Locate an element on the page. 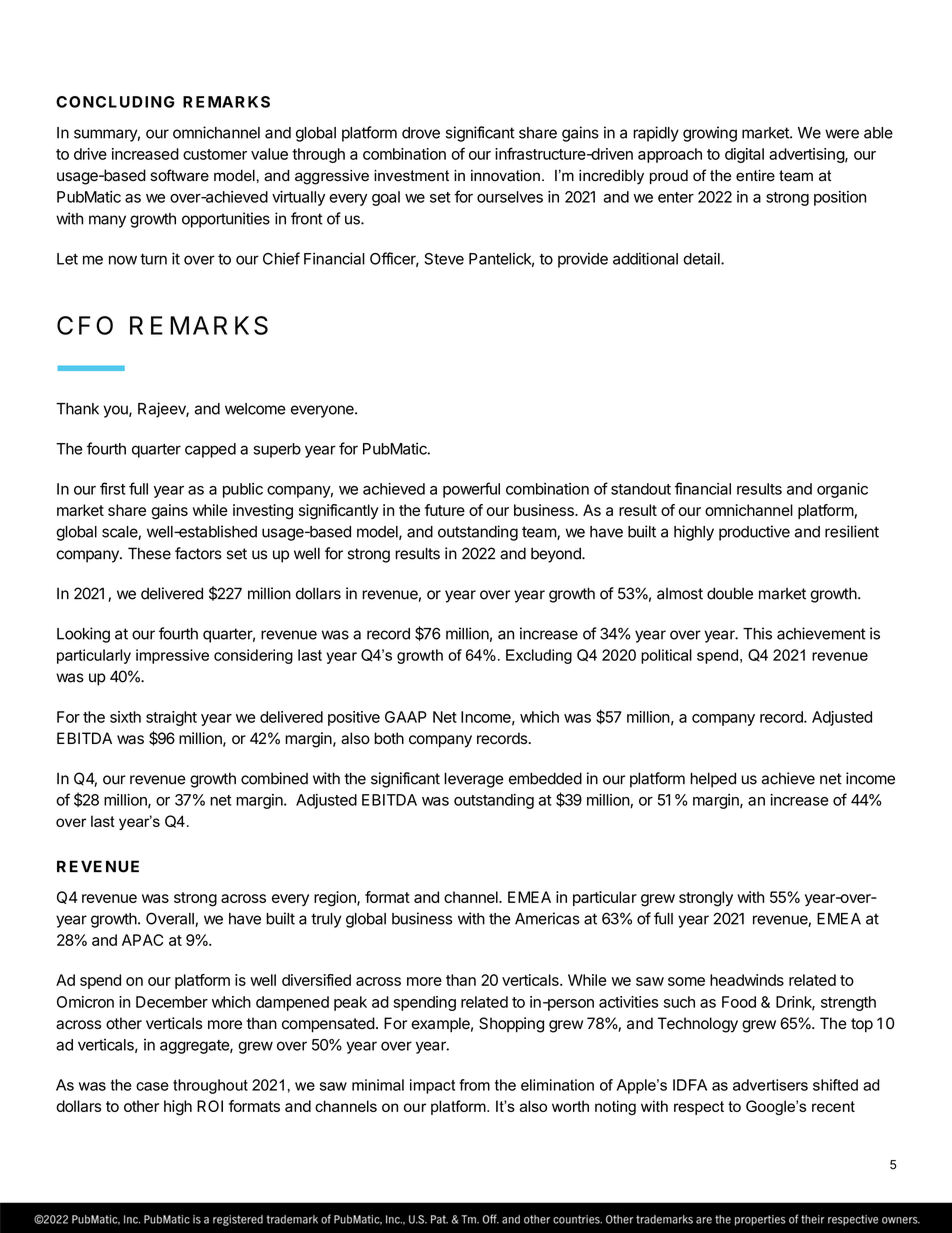  leverage is located at coordinates (474, 780).
